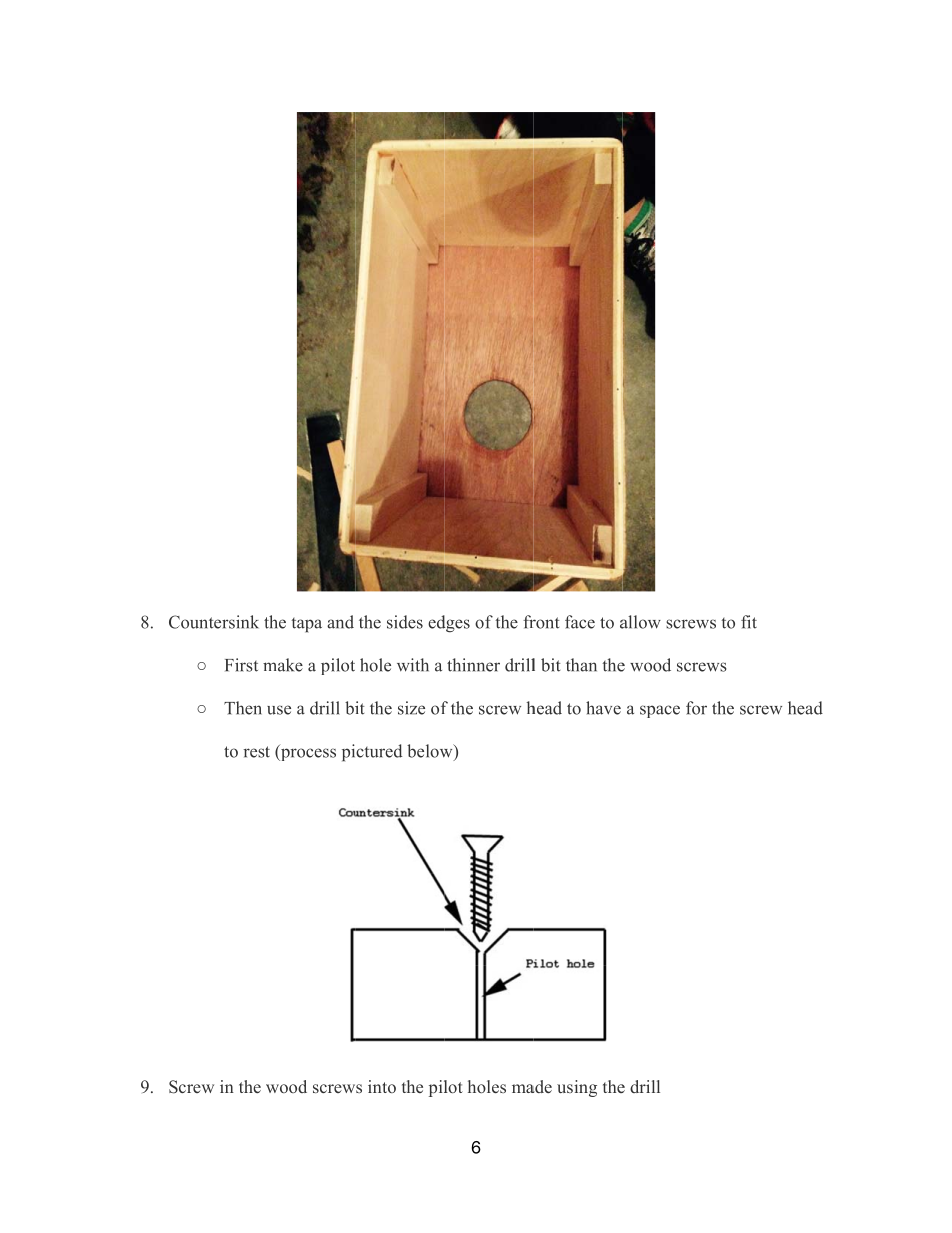  I want to click on for, so click(696, 708).
